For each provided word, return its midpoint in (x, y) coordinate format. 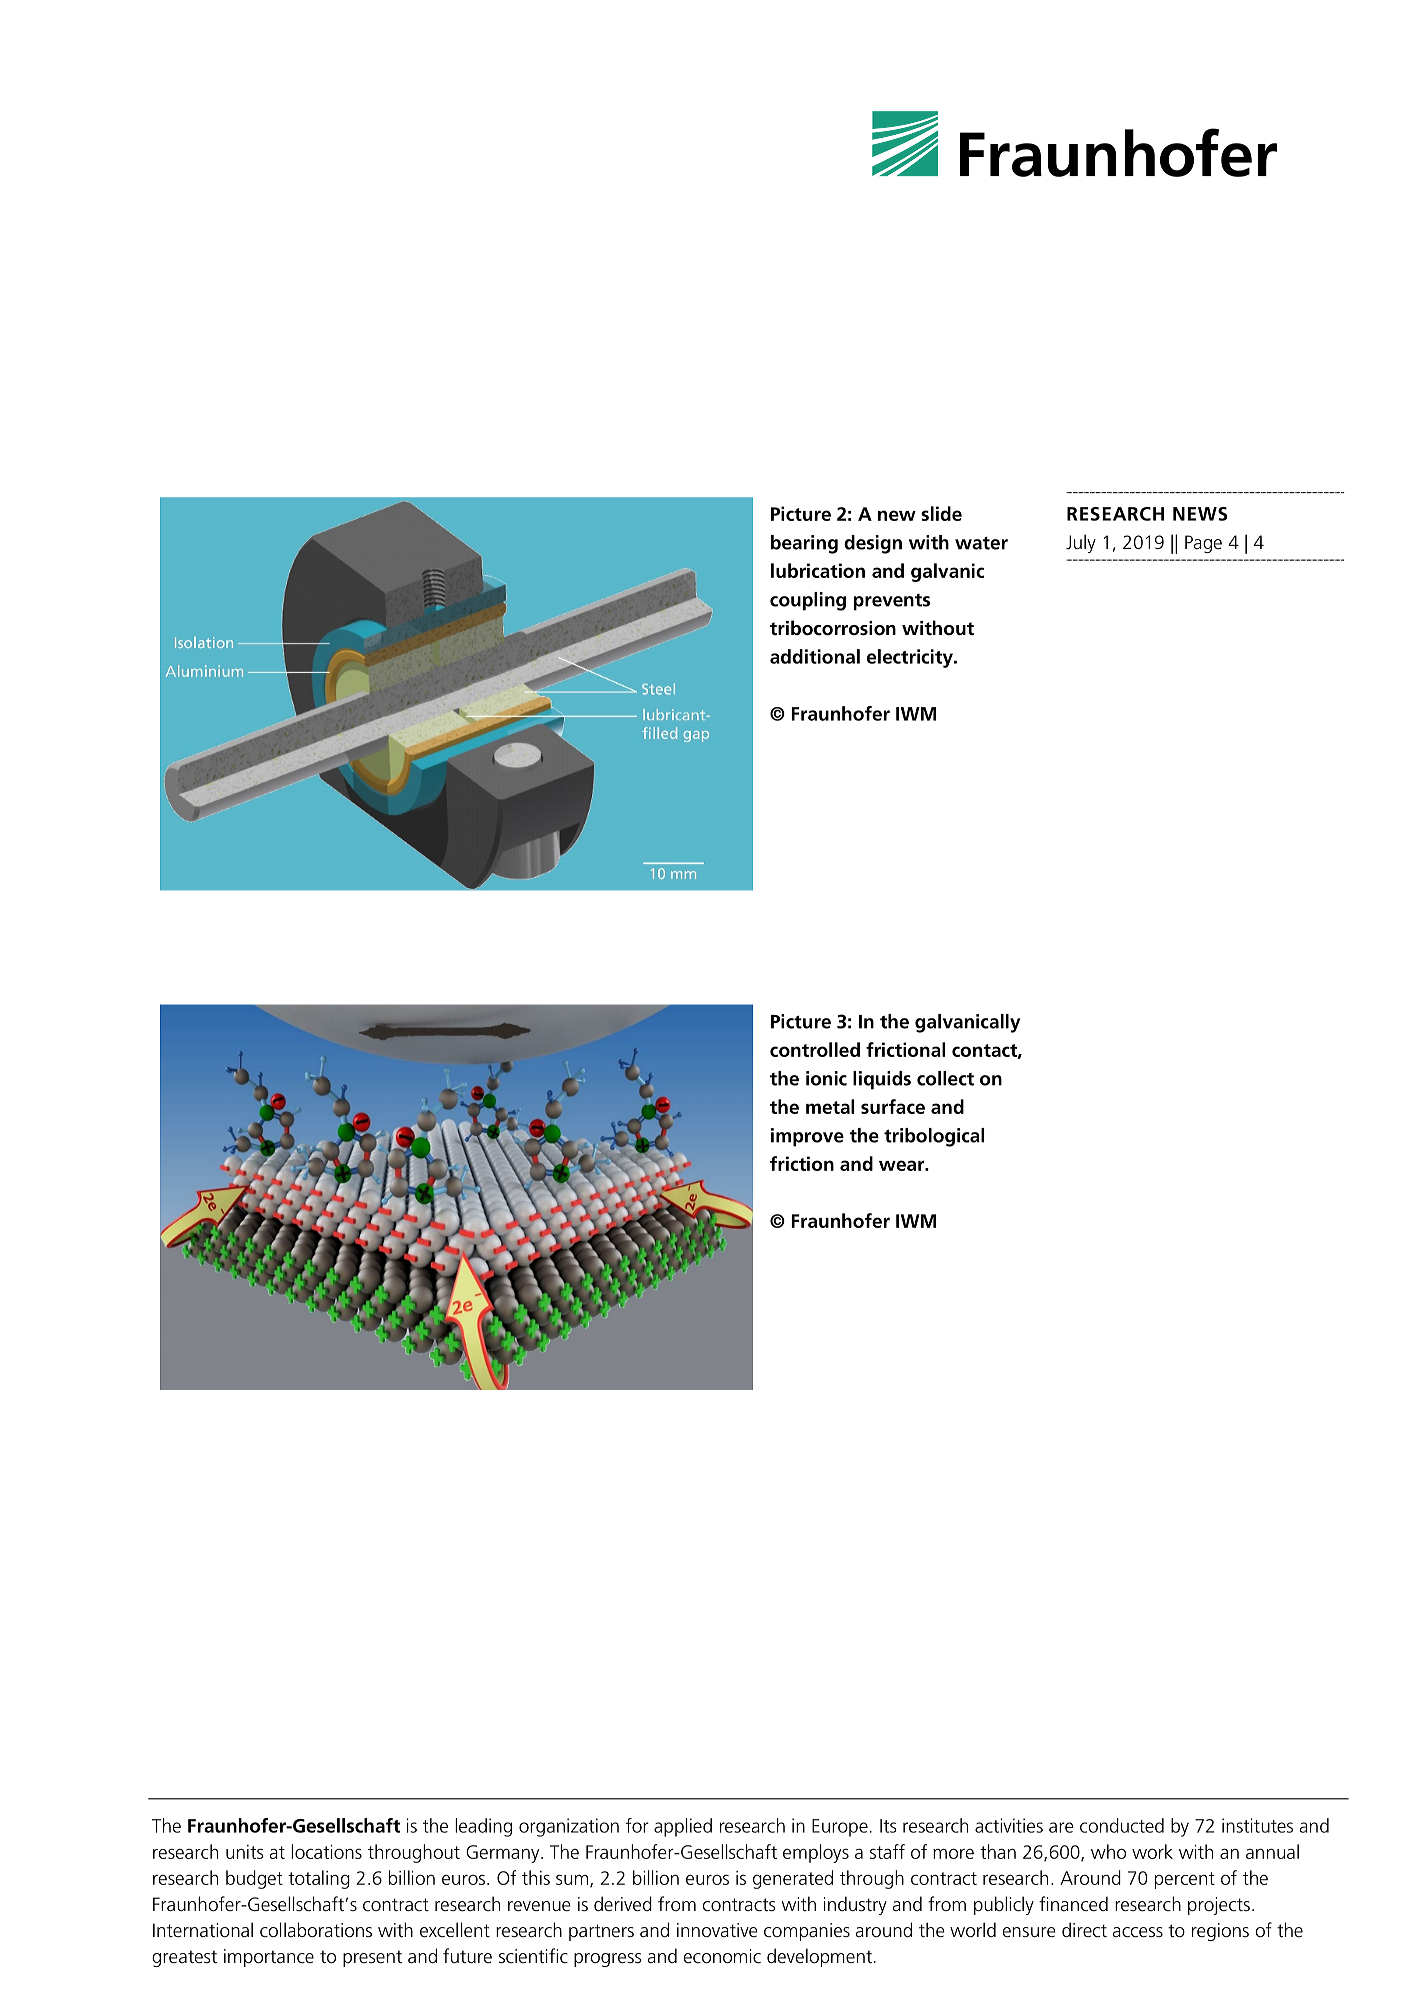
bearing (804, 544)
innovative (717, 1930)
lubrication (818, 570)
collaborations (316, 1929)
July (1081, 543)
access (1137, 1932)
